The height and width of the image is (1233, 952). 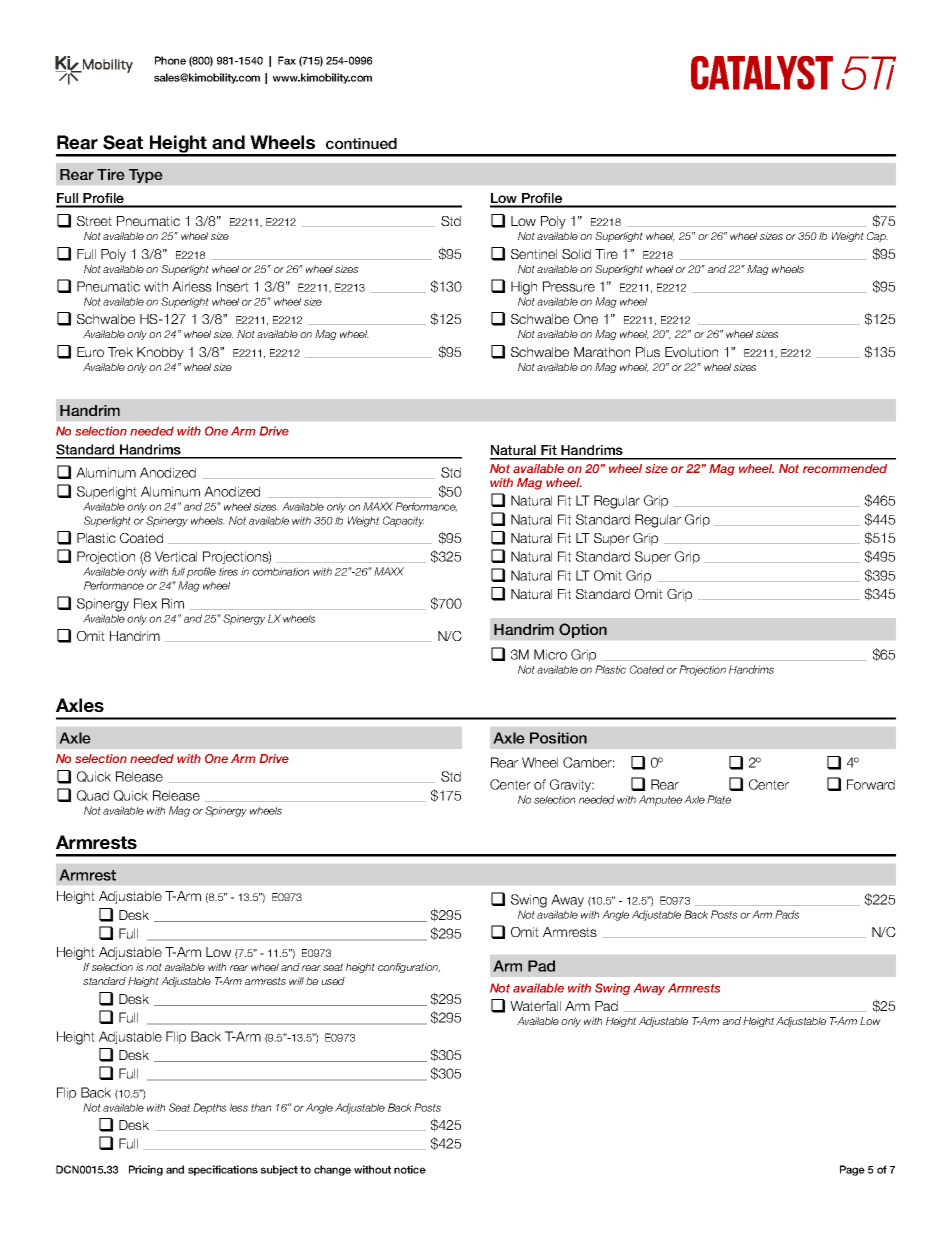 I want to click on Phone, so click(x=170, y=60).
